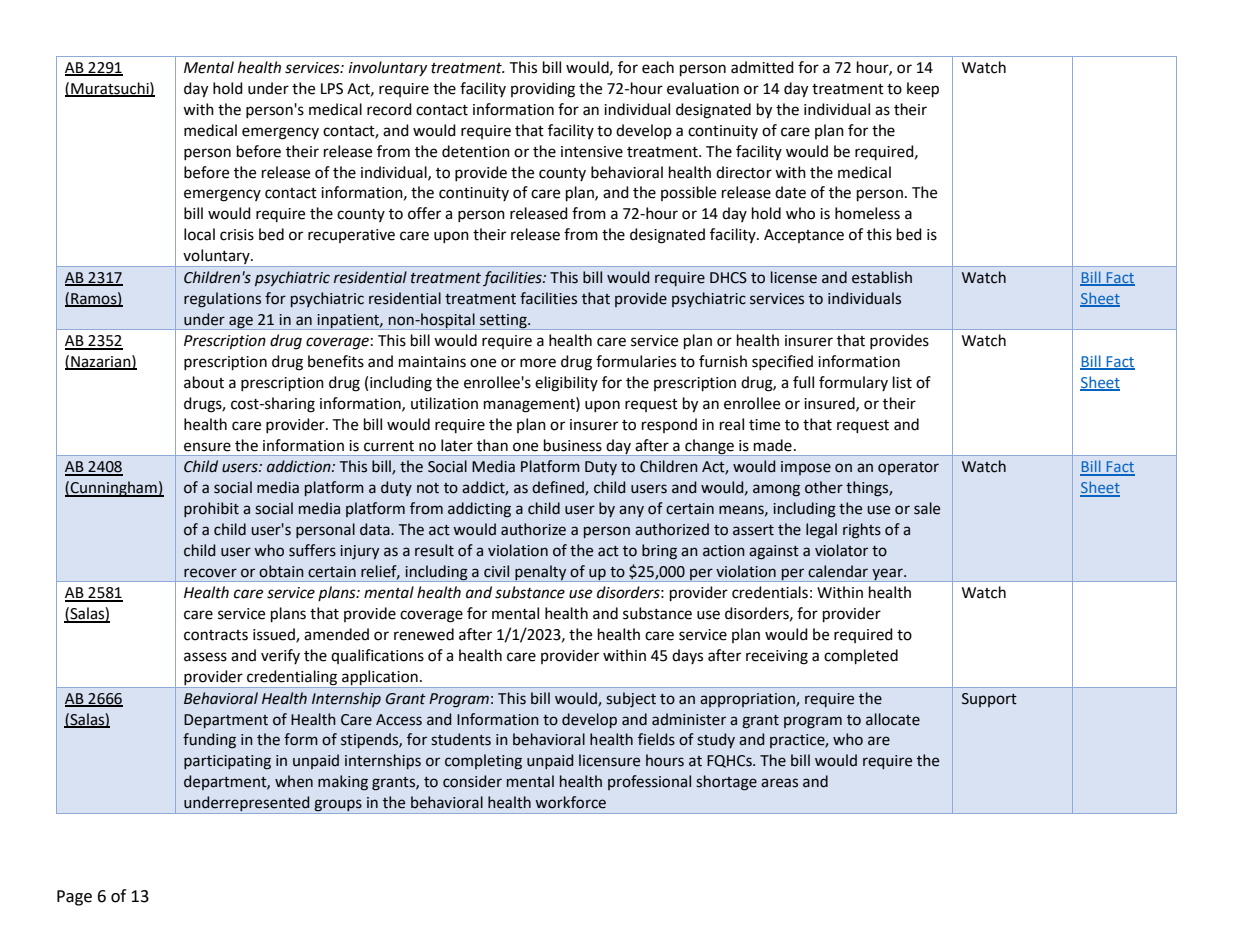  I want to click on offer, so click(424, 213).
